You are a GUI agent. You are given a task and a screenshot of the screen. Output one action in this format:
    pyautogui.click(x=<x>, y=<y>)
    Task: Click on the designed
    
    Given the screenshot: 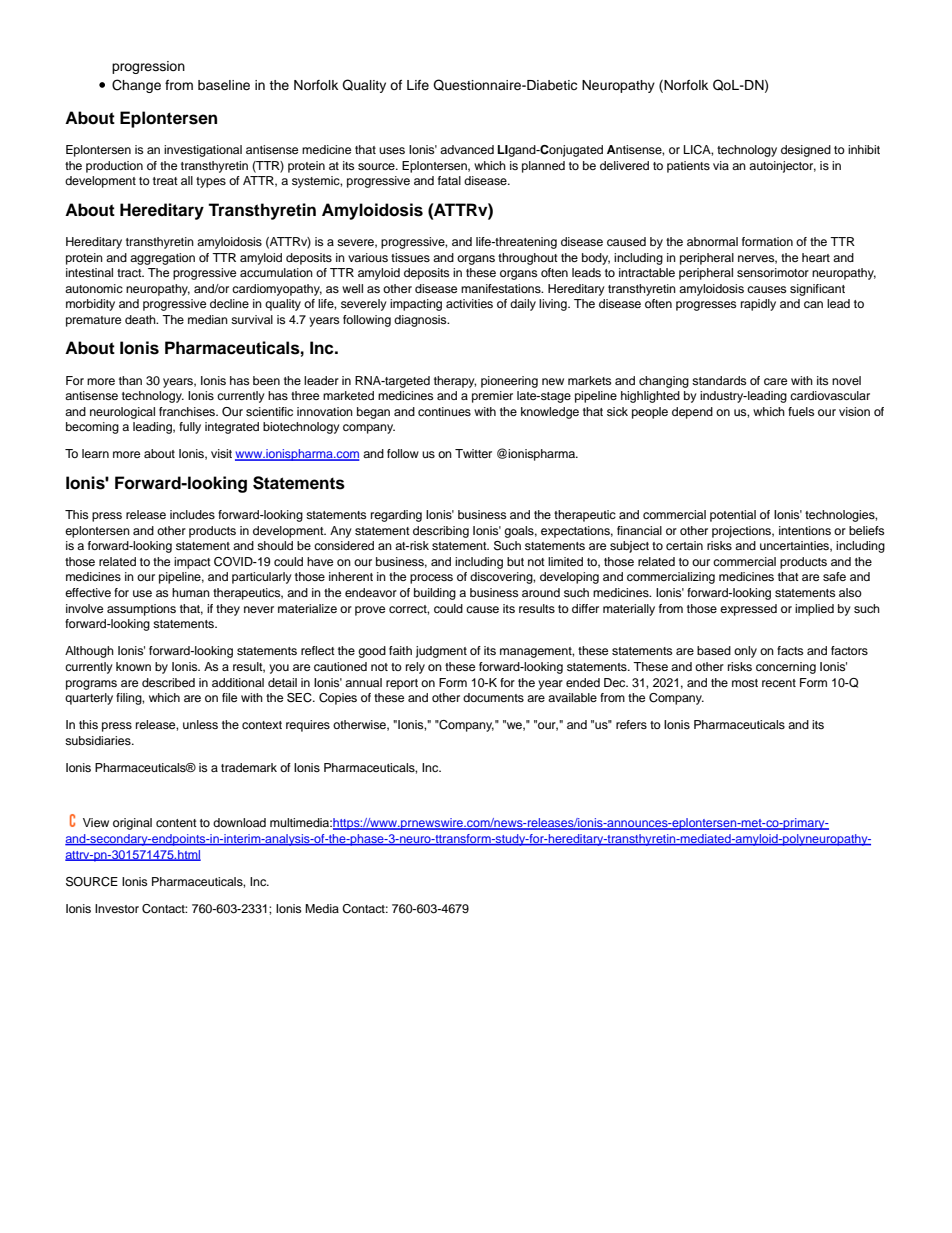 What is the action you would take?
    pyautogui.click(x=806, y=151)
